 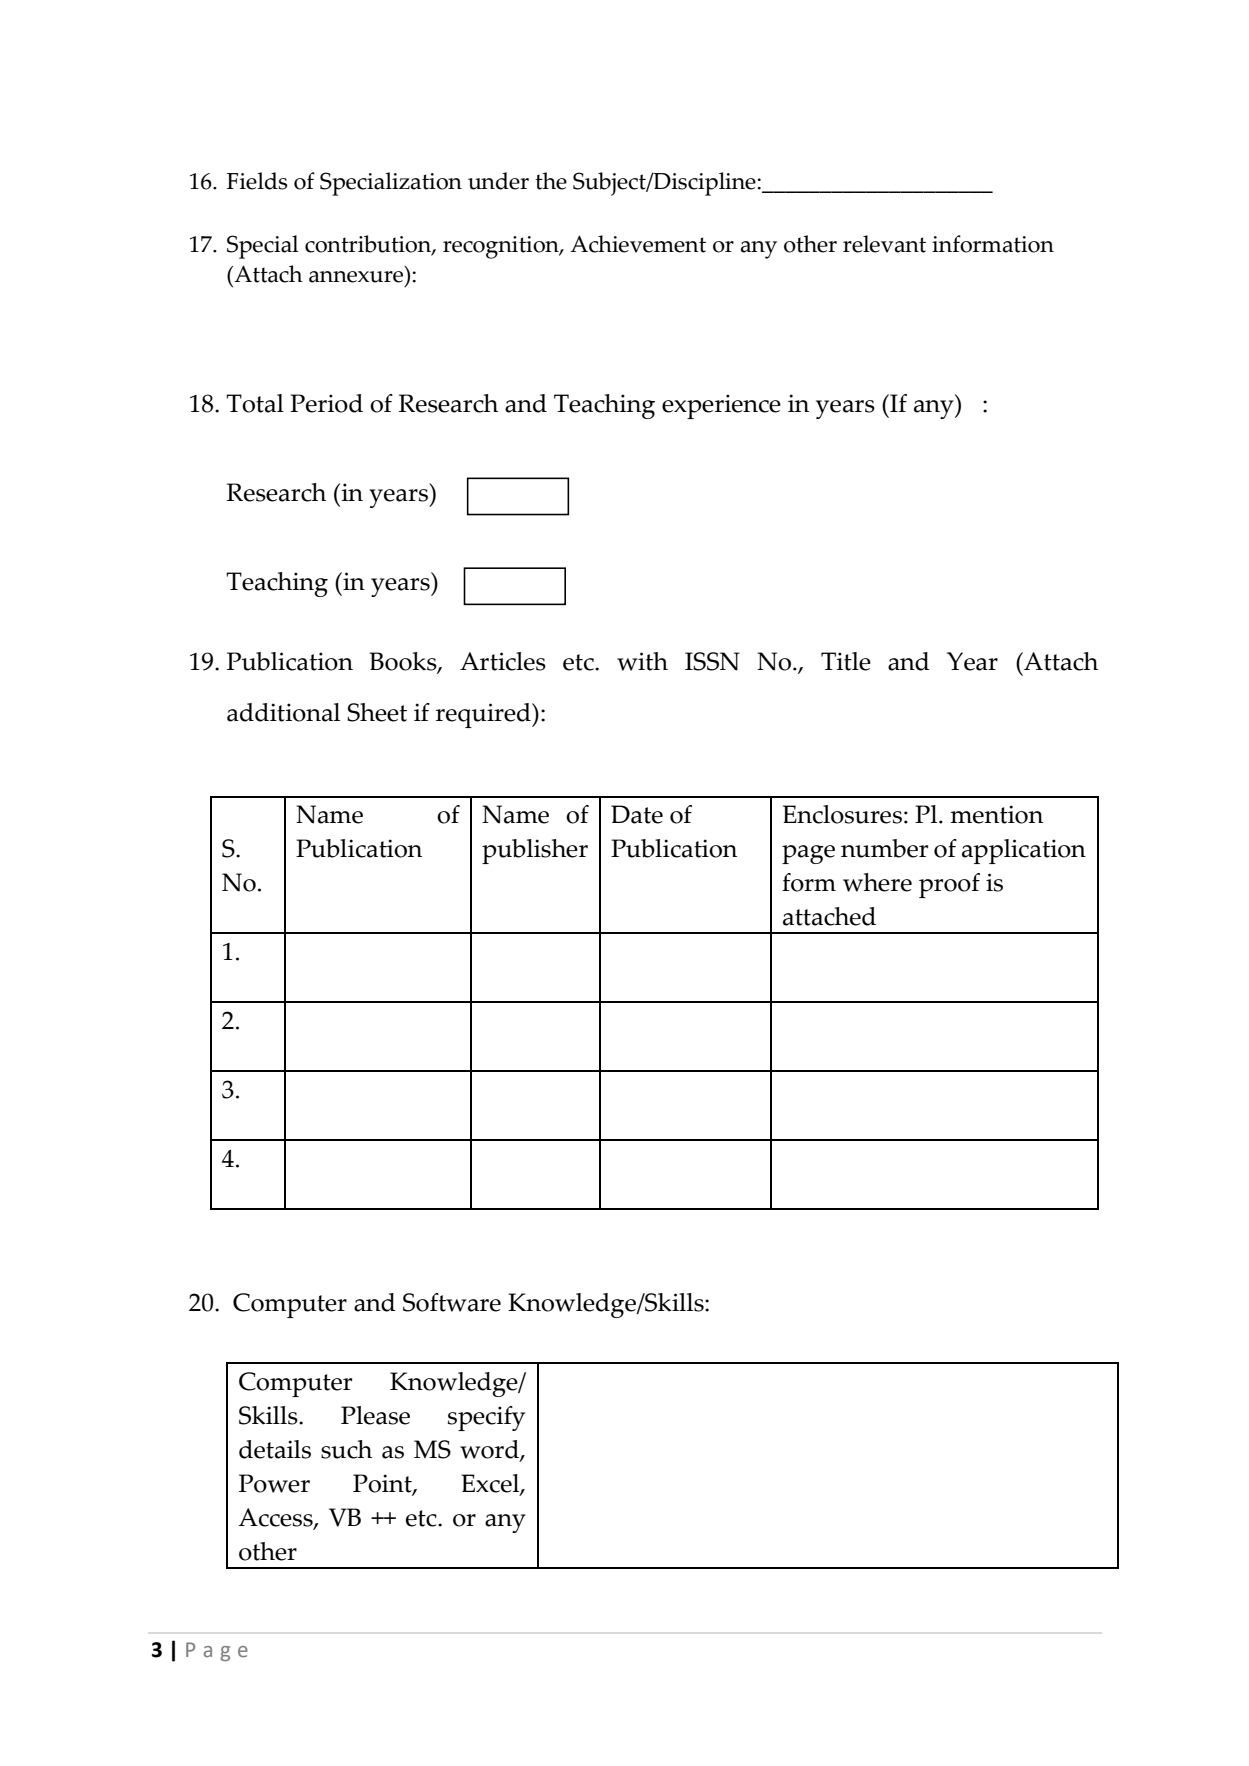 What do you see at coordinates (884, 244) in the page?
I see `relevant` at bounding box center [884, 244].
